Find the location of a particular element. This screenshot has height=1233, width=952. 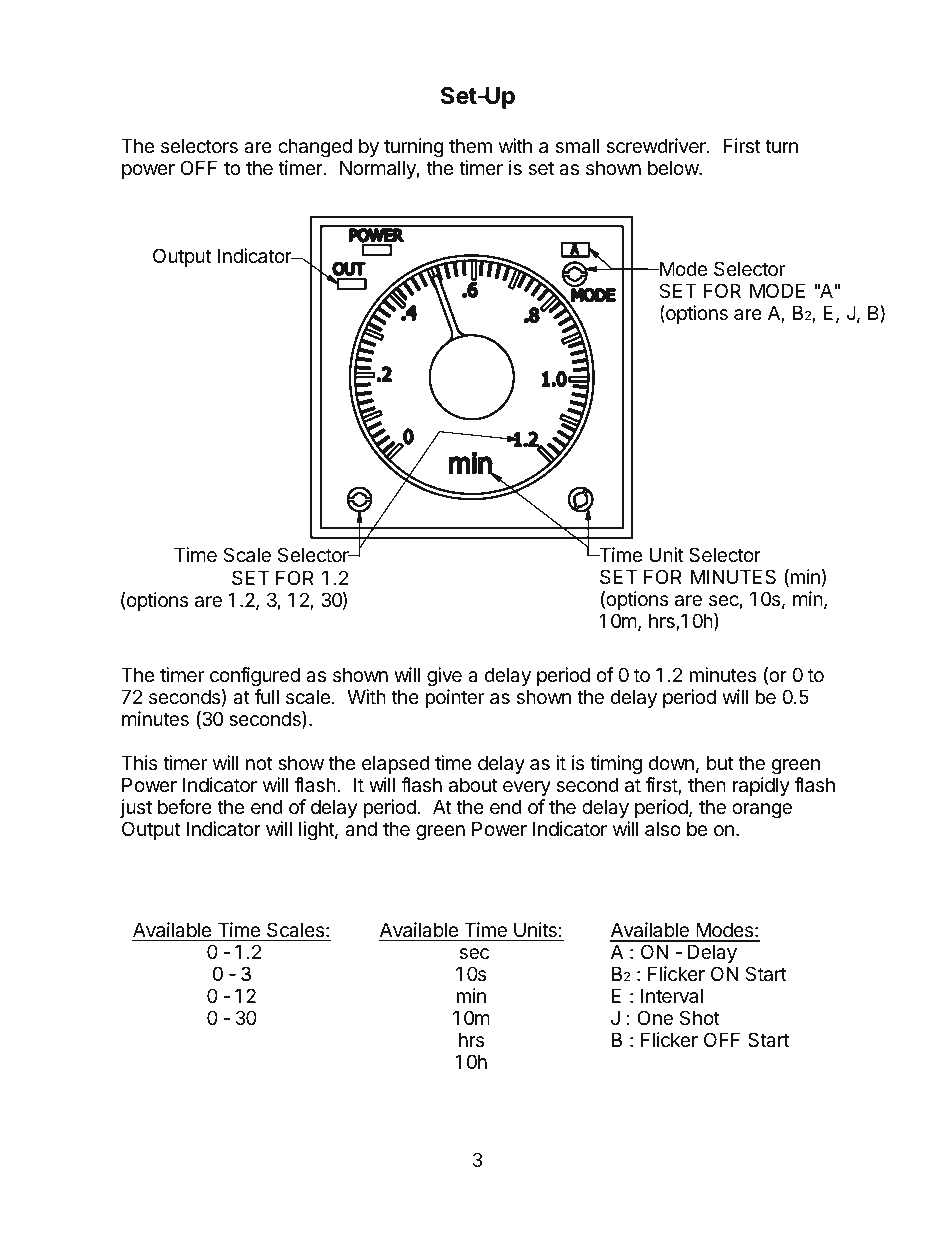

them is located at coordinates (470, 146).
